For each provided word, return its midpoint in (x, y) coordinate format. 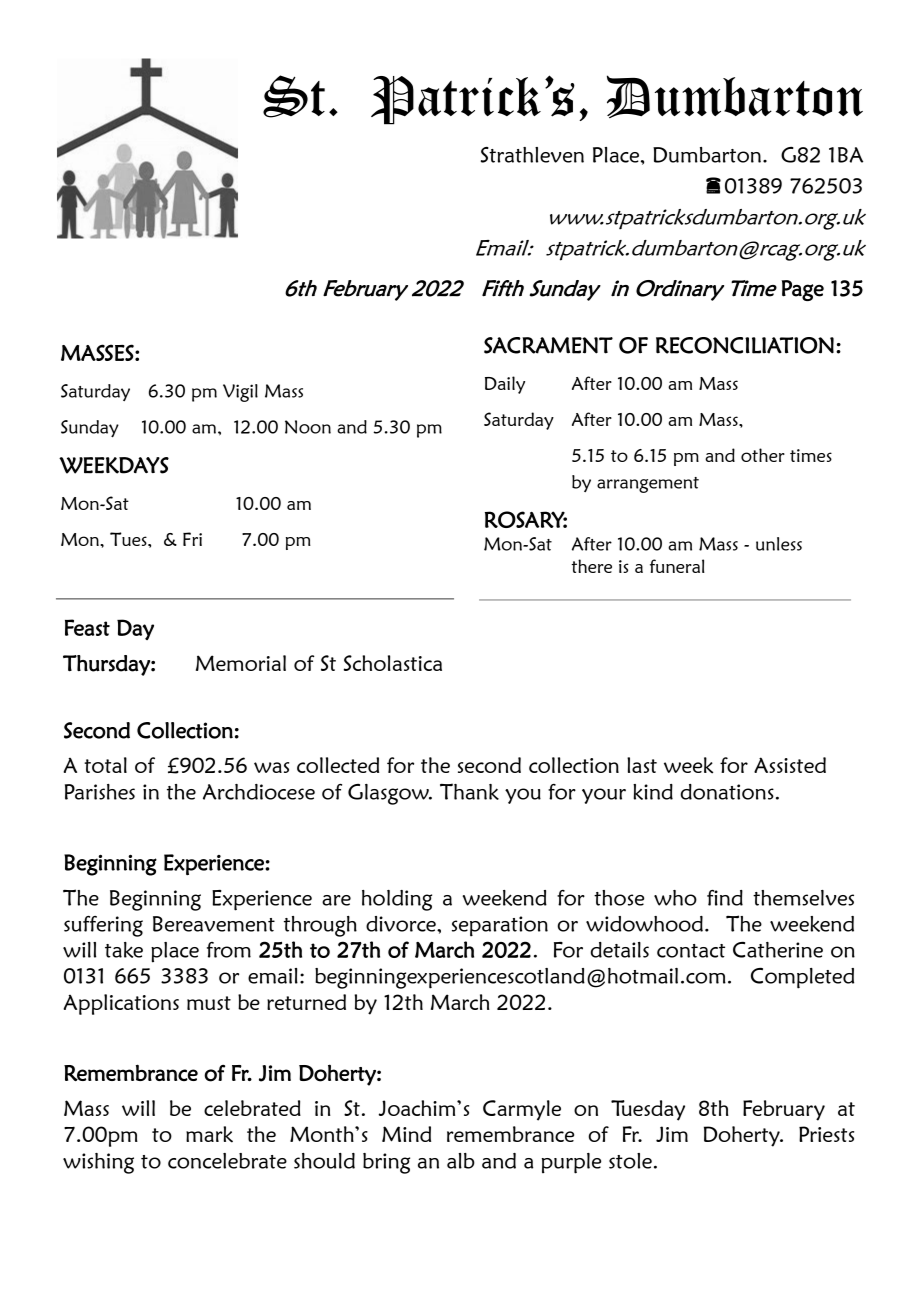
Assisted (790, 765)
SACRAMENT (548, 345)
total (105, 765)
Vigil (240, 393)
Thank (469, 791)
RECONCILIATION (745, 345)
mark (209, 1134)
